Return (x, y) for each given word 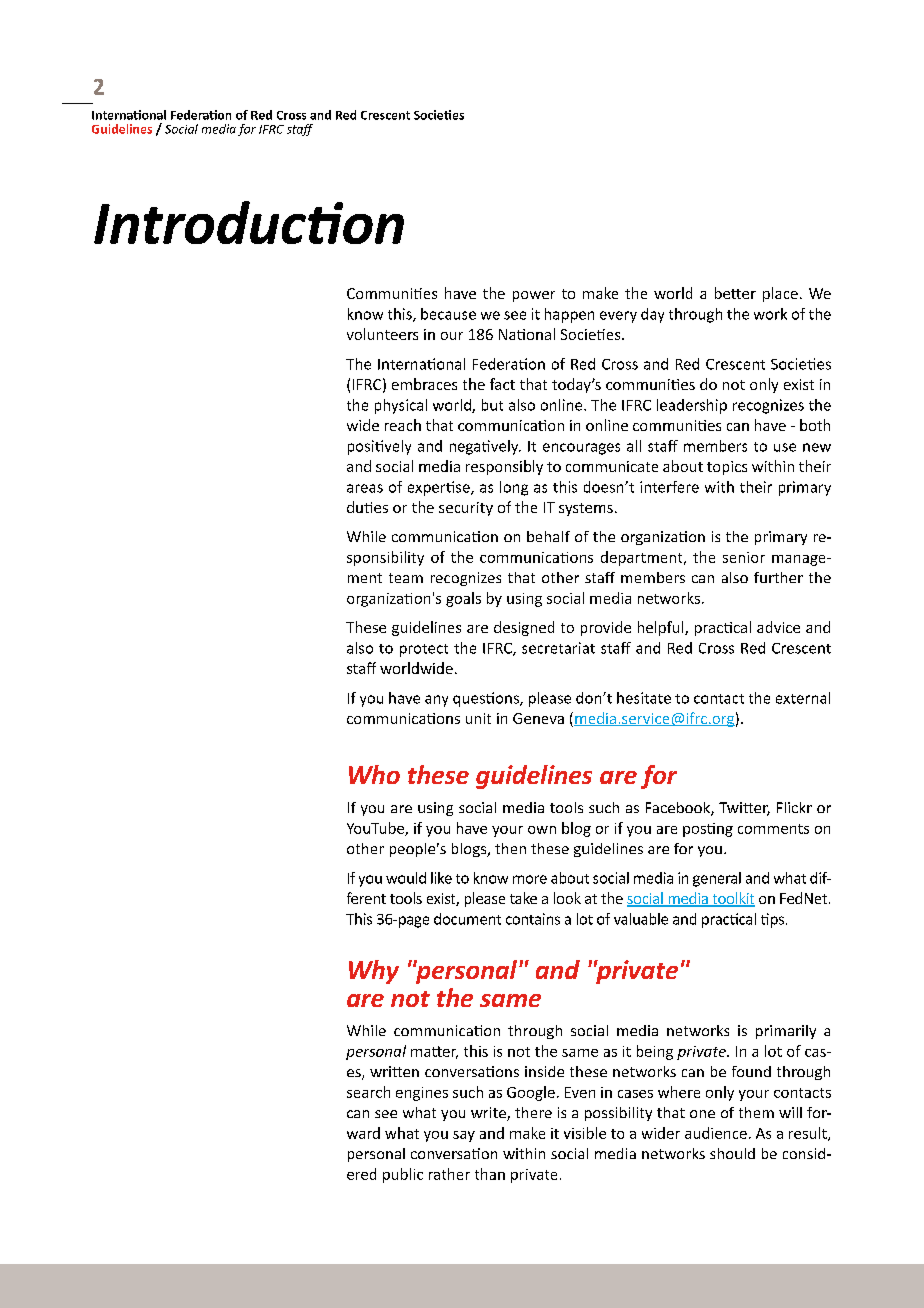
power (534, 296)
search (368, 1092)
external (803, 698)
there (533, 1112)
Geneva (538, 718)
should (732, 1153)
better (735, 293)
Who (374, 774)
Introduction (249, 222)
